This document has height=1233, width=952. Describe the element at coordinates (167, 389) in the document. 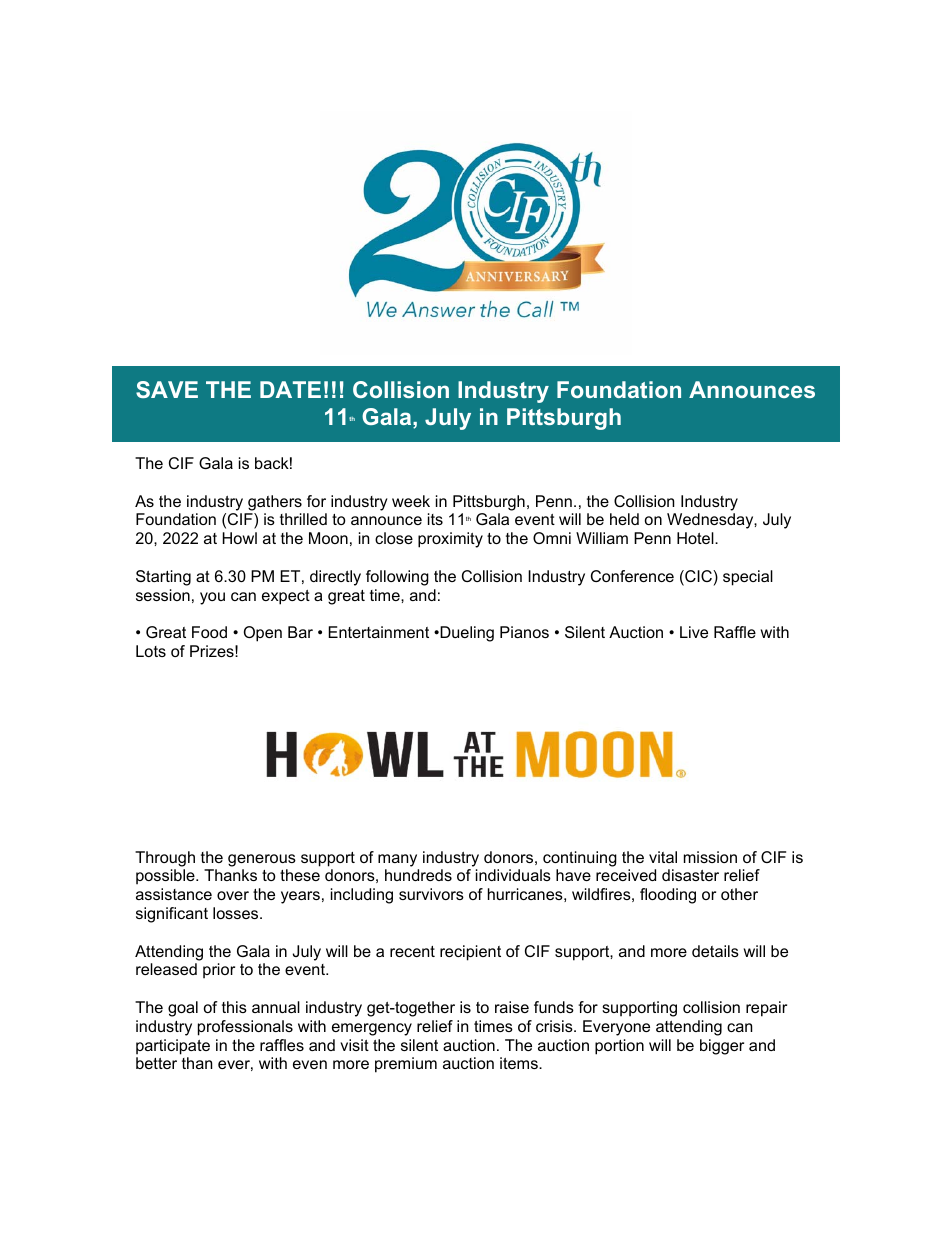

I see `SAVE` at that location.
